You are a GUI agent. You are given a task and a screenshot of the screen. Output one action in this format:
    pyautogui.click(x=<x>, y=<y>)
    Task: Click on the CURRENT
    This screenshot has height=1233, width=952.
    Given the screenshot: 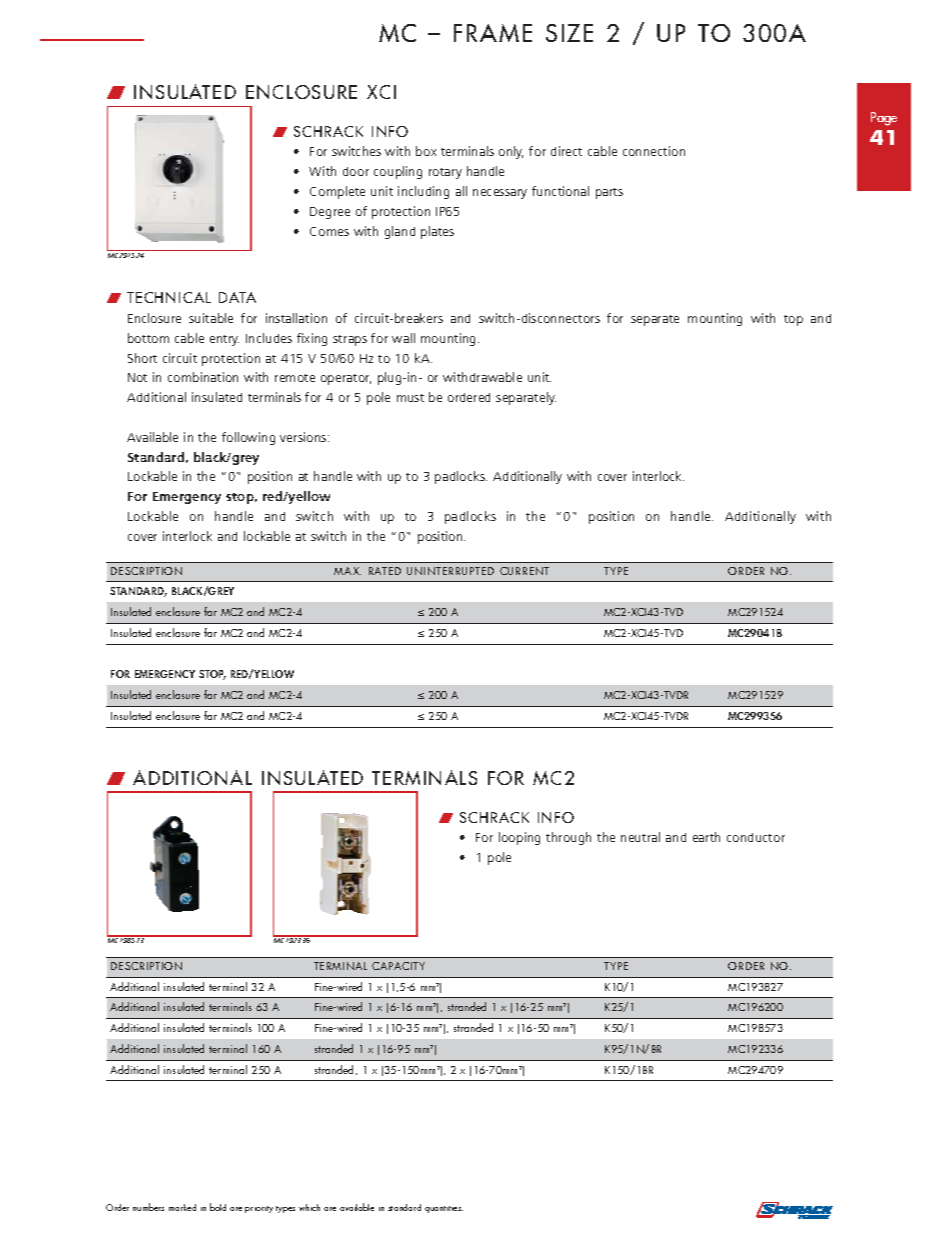 What is the action you would take?
    pyautogui.click(x=524, y=571)
